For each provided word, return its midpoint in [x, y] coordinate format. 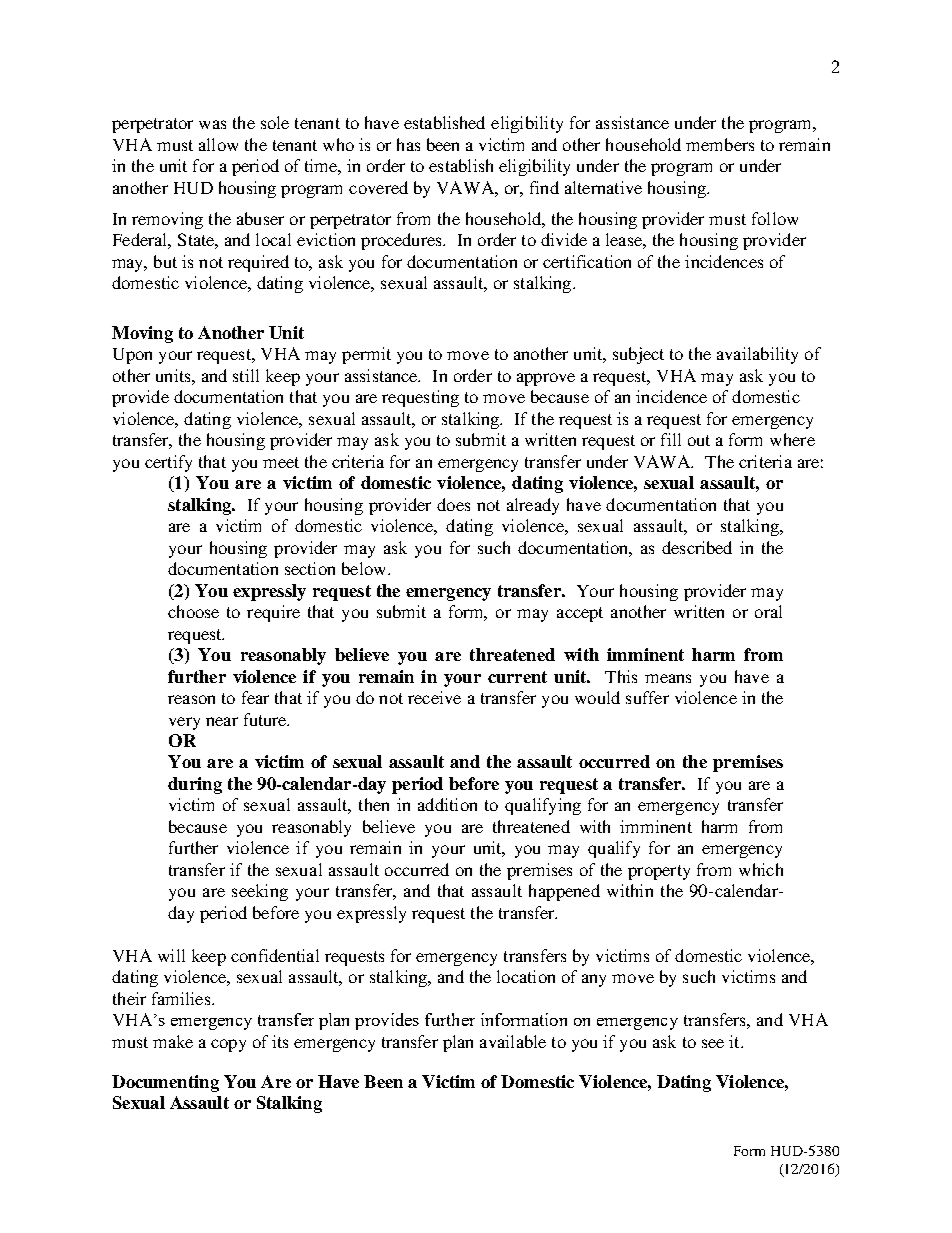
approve [546, 379]
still [246, 375]
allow [218, 144]
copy [228, 1045]
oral [768, 611]
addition [447, 804]
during [195, 785]
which [761, 869]
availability [757, 355]
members [720, 144]
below [365, 568]
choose [193, 611]
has [408, 144]
